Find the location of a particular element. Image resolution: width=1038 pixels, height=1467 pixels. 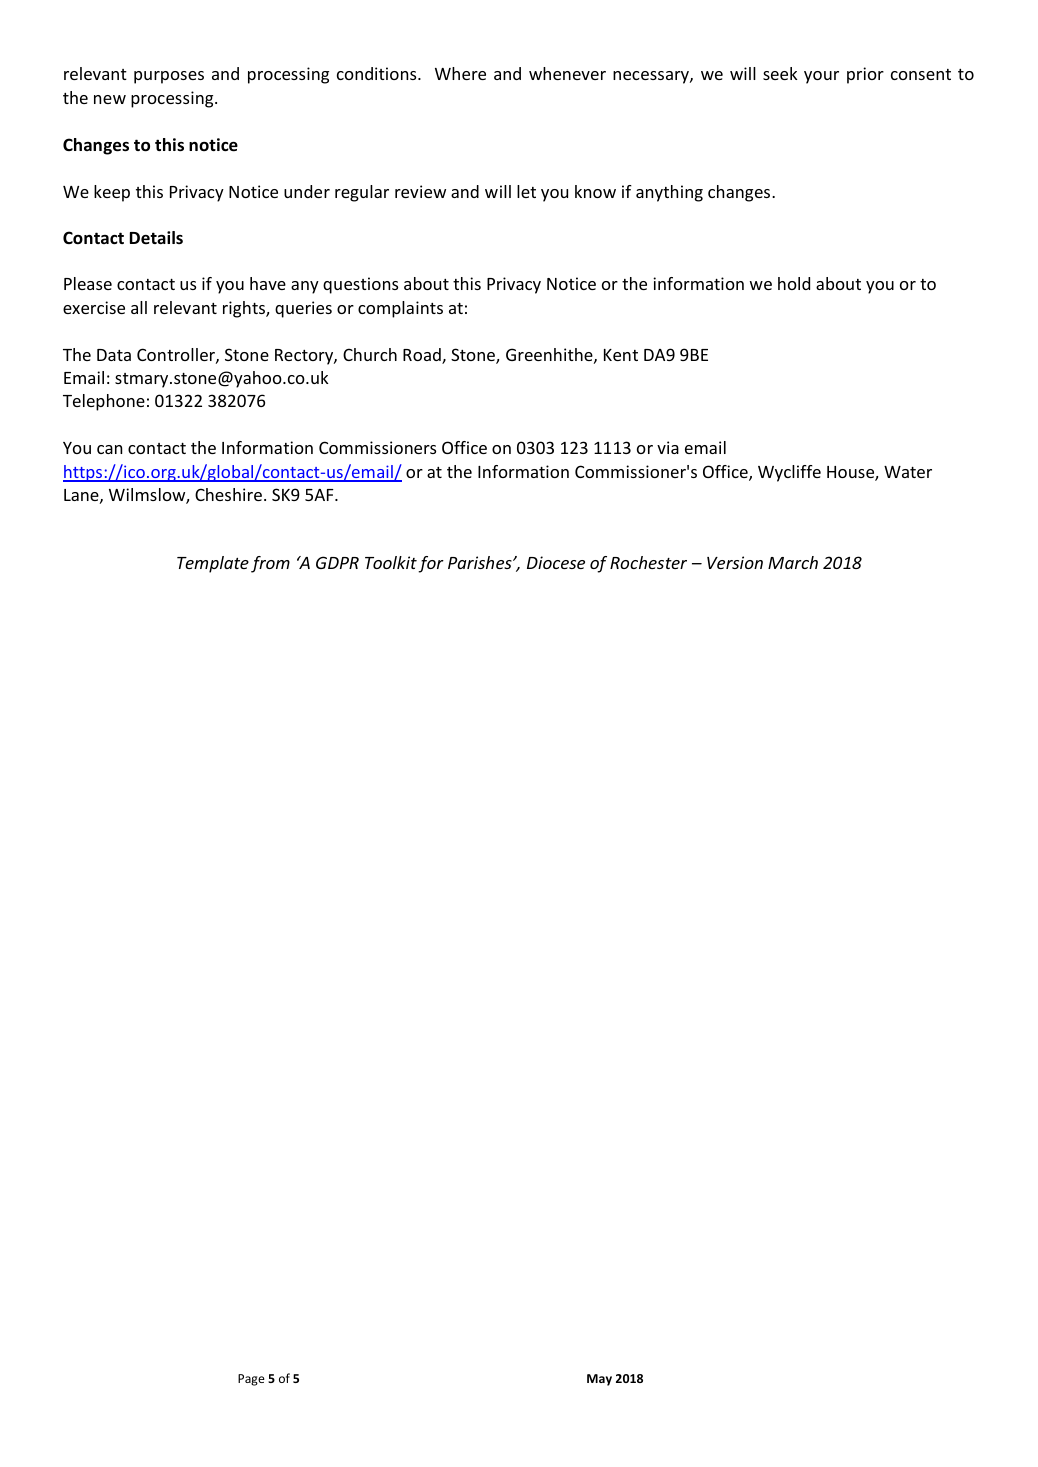

Page is located at coordinates (251, 1380).
